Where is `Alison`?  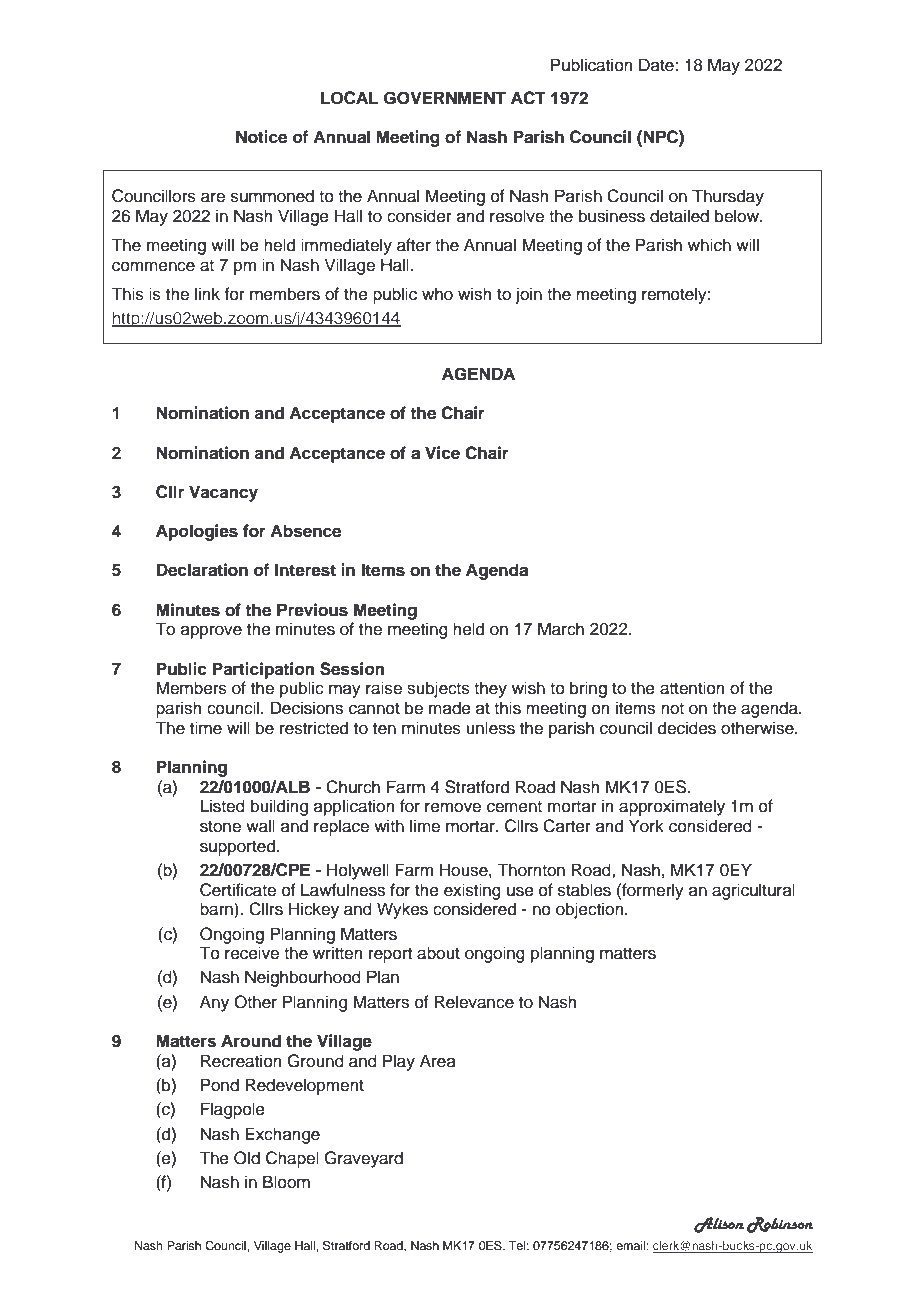 Alison is located at coordinates (719, 1225).
